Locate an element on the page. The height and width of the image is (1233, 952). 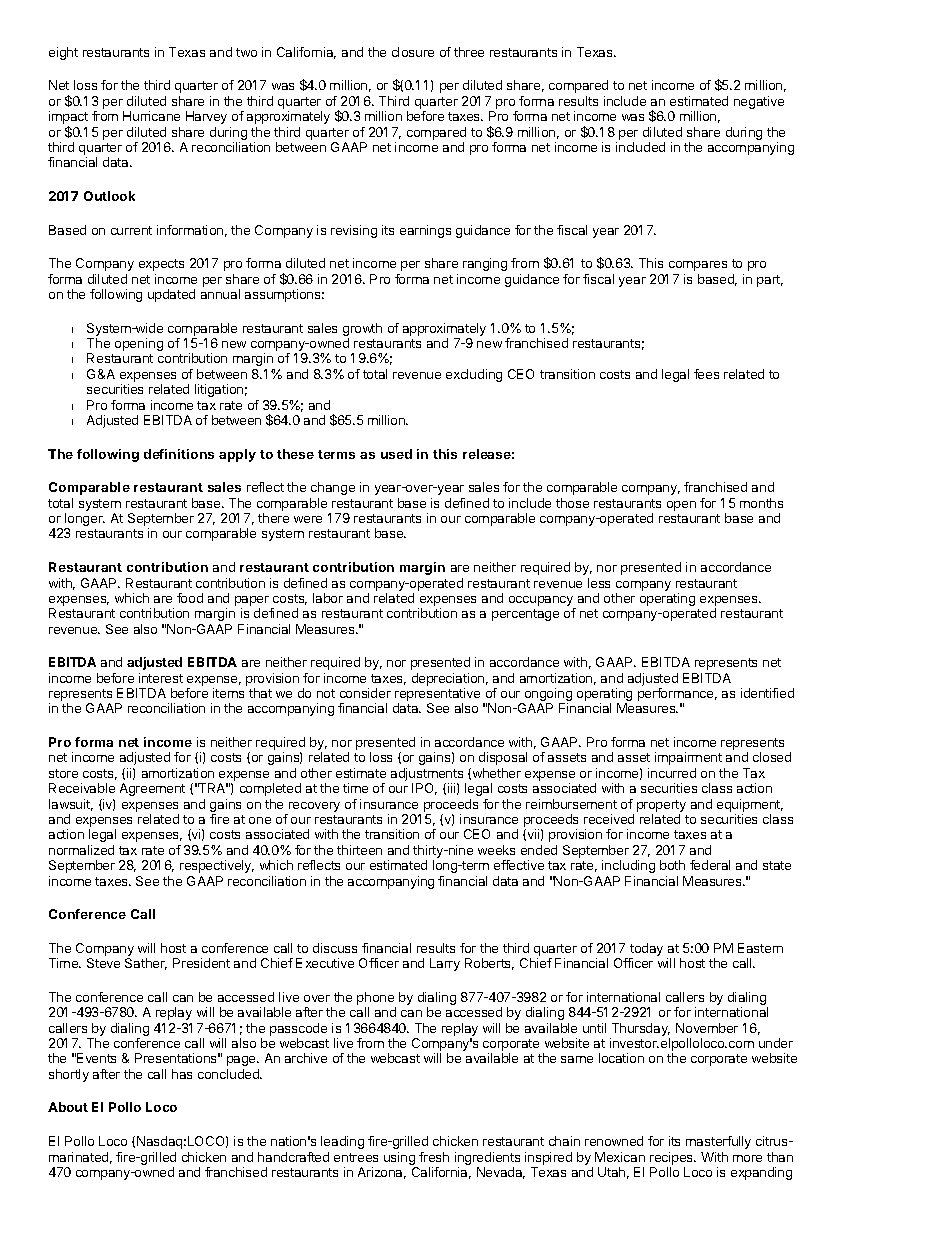
has is located at coordinates (182, 1074).
